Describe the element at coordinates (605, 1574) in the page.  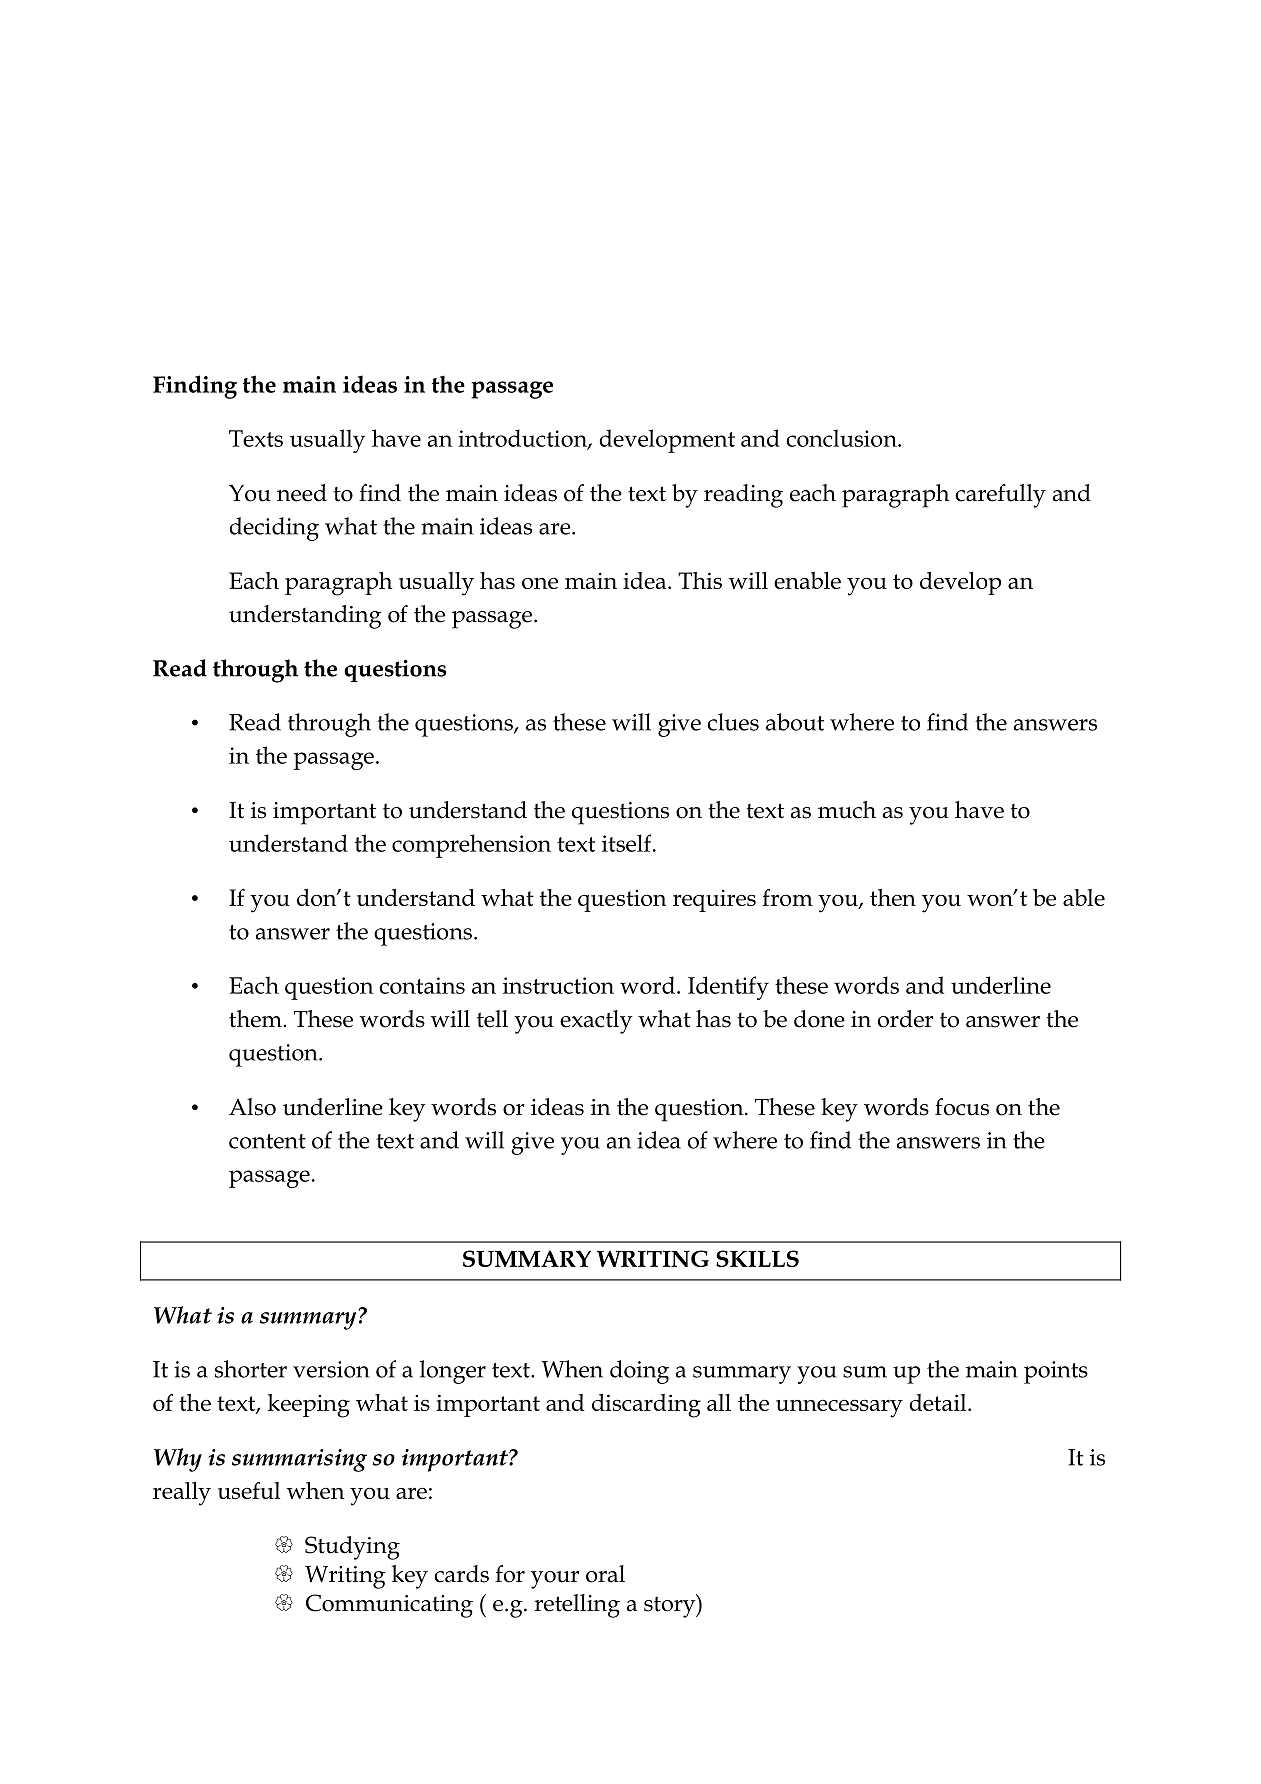
I see `oral` at that location.
